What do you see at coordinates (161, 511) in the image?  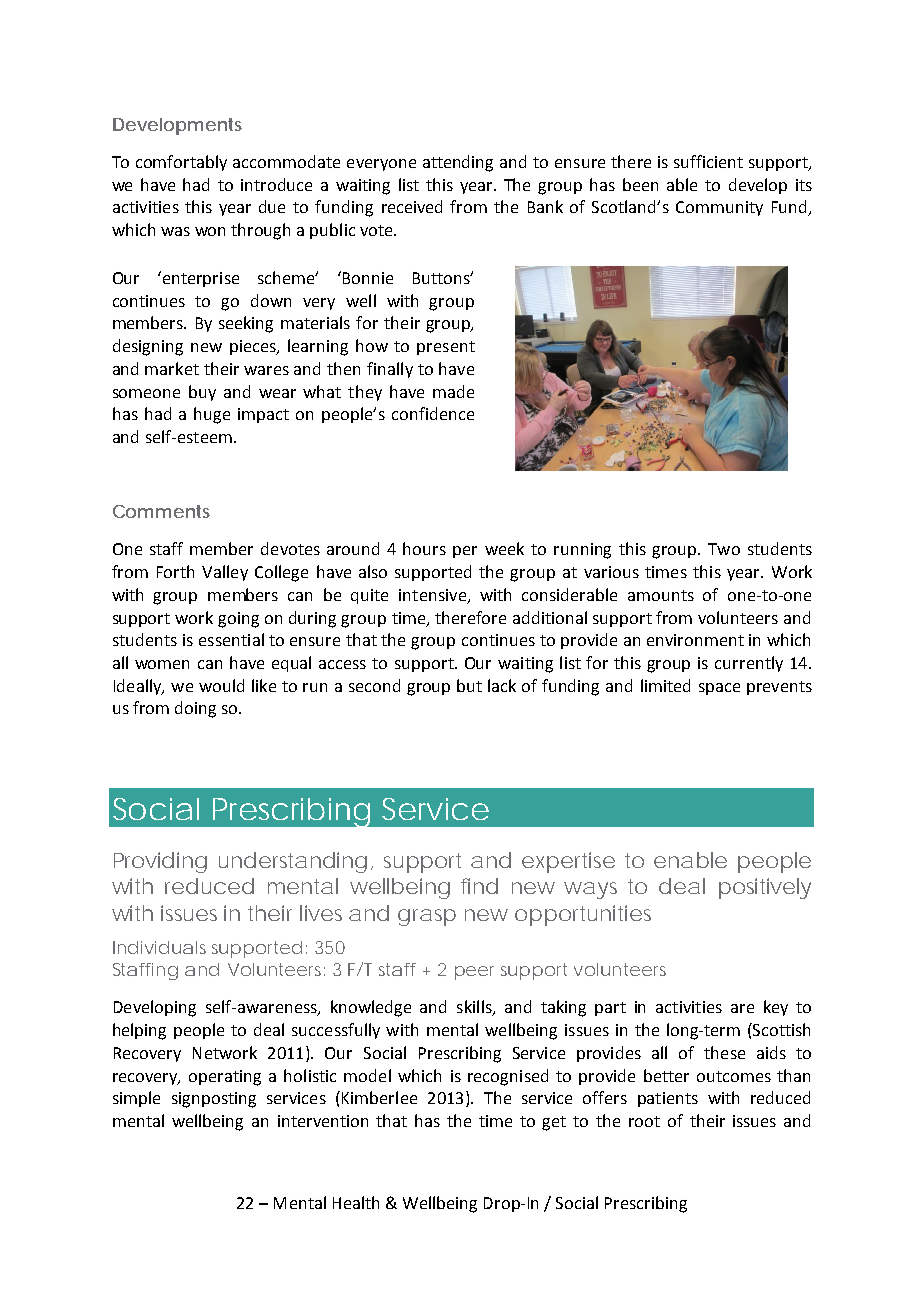 I see `Comments` at bounding box center [161, 511].
